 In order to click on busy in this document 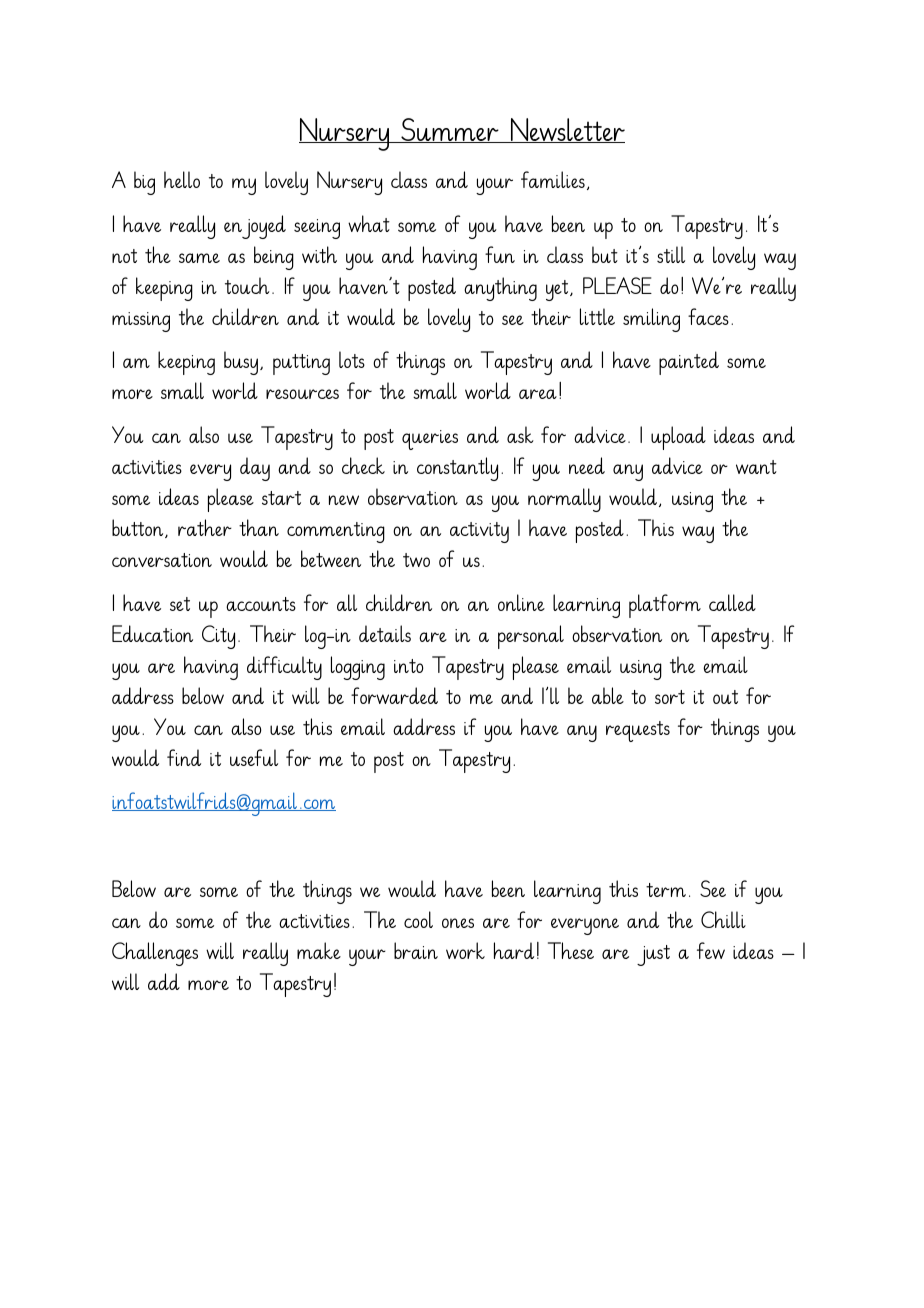, I will do `click(242, 363)`.
